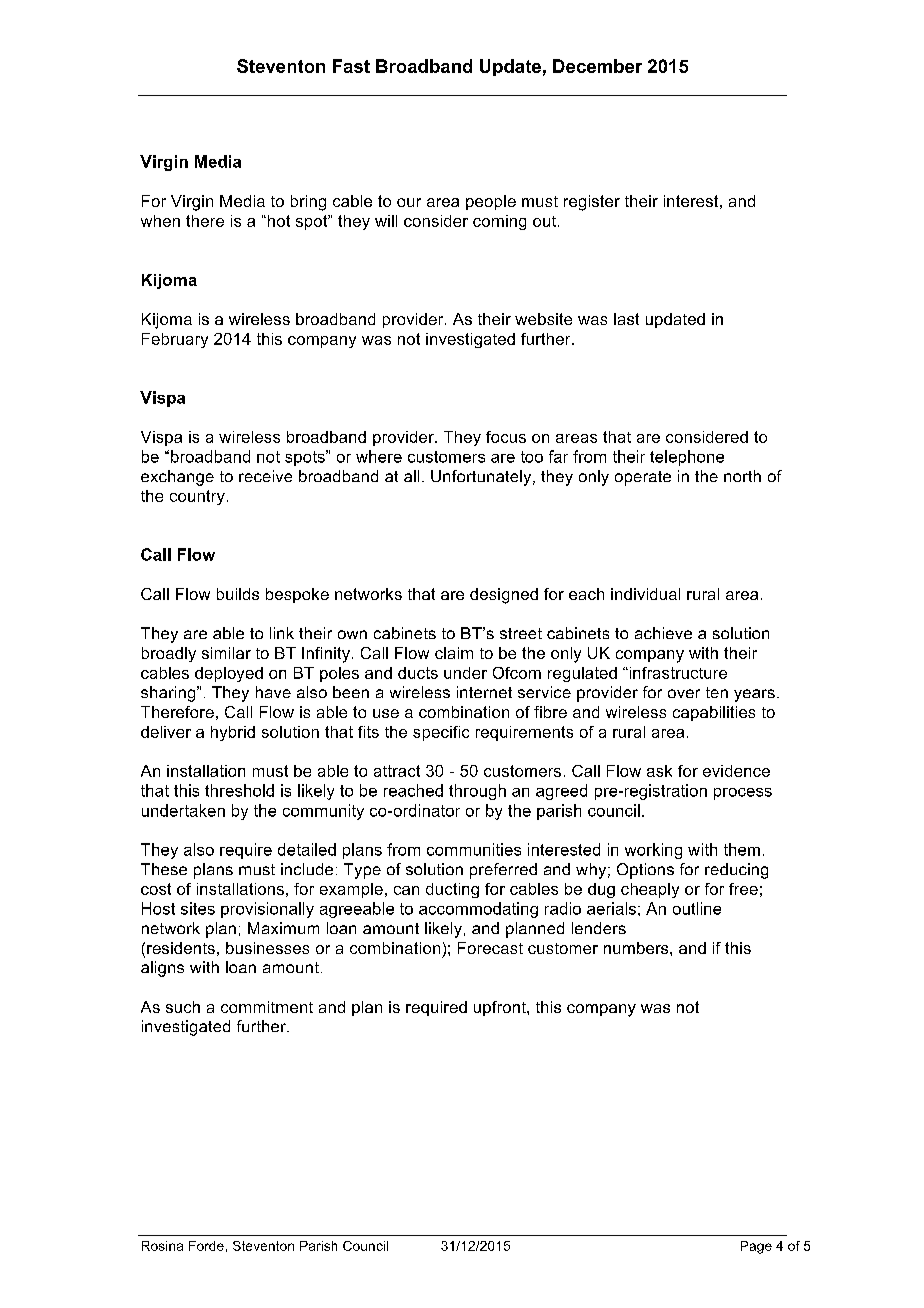  What do you see at coordinates (226, 653) in the screenshot?
I see `similar` at bounding box center [226, 653].
